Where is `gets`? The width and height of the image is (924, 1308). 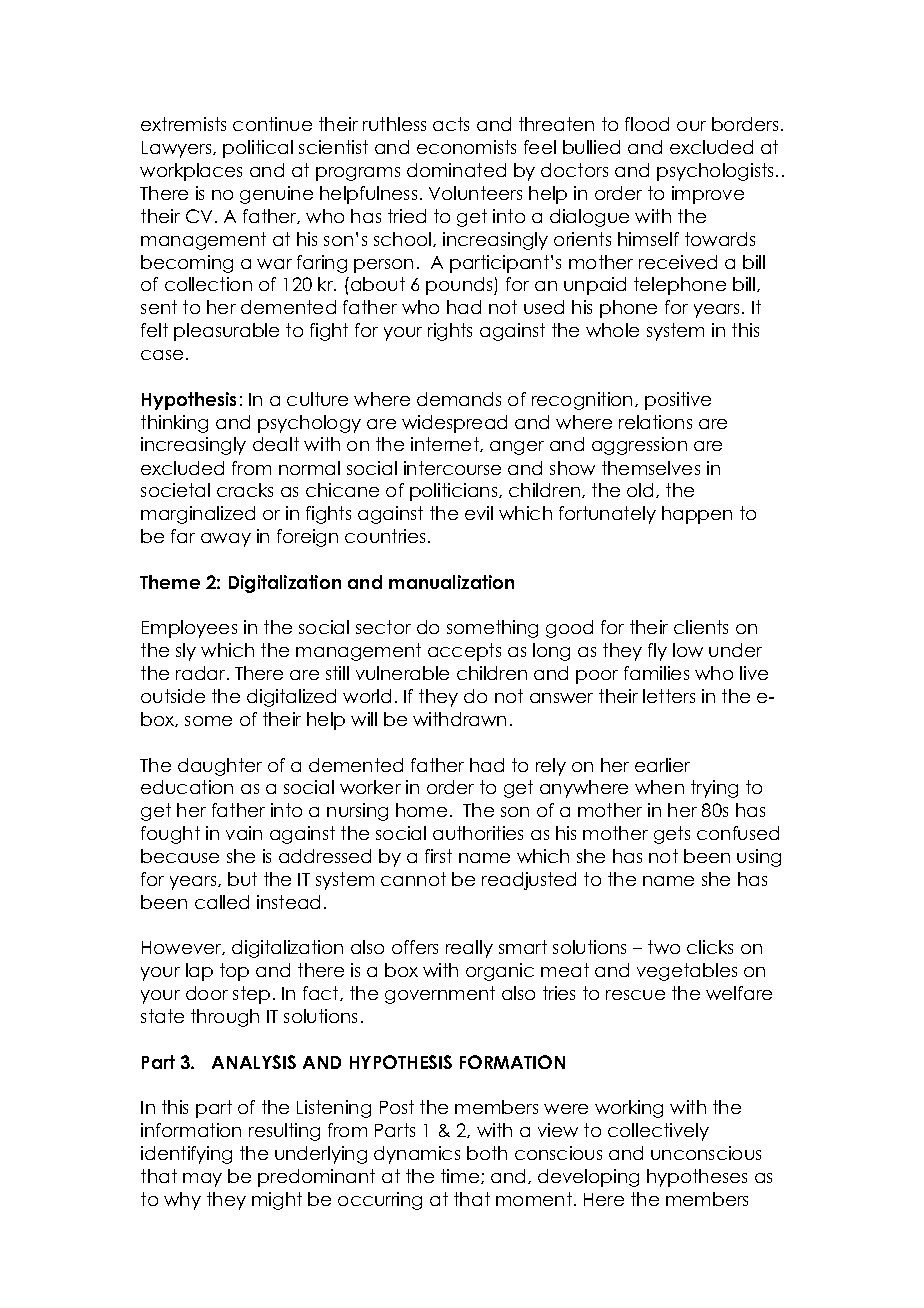
gets is located at coordinates (672, 835).
